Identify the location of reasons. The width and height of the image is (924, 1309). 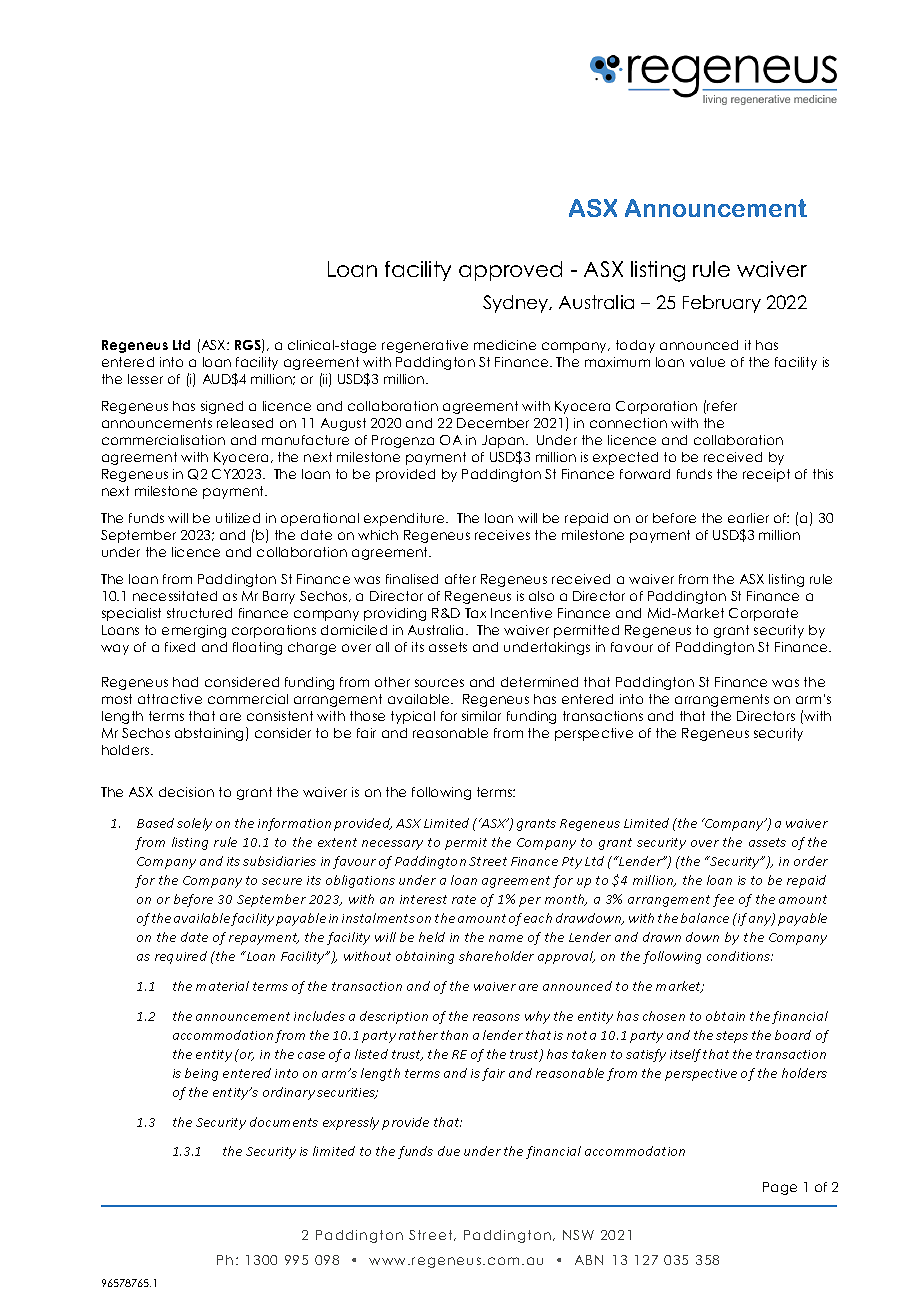
(496, 1017).
